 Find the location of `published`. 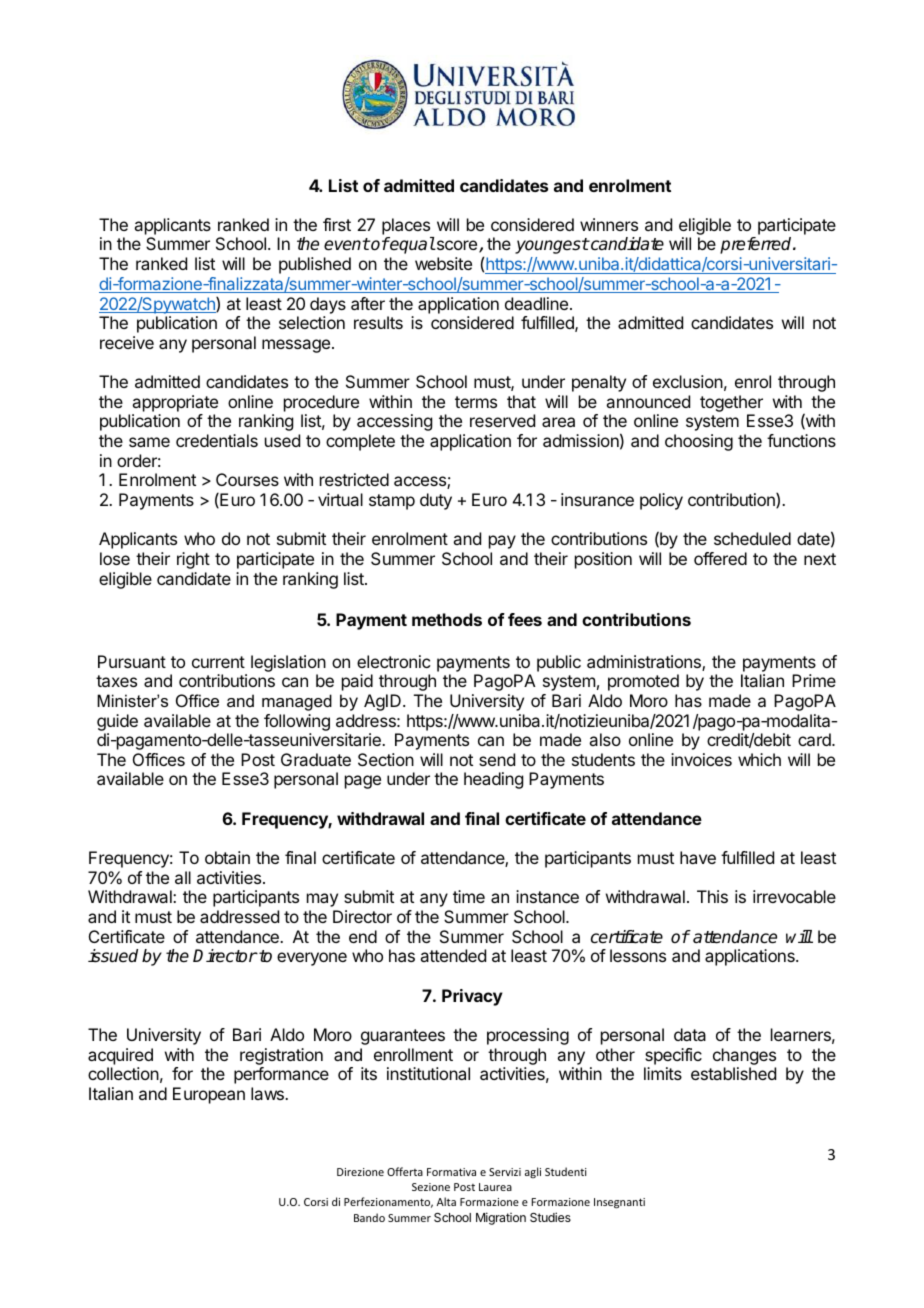

published is located at coordinates (315, 265).
